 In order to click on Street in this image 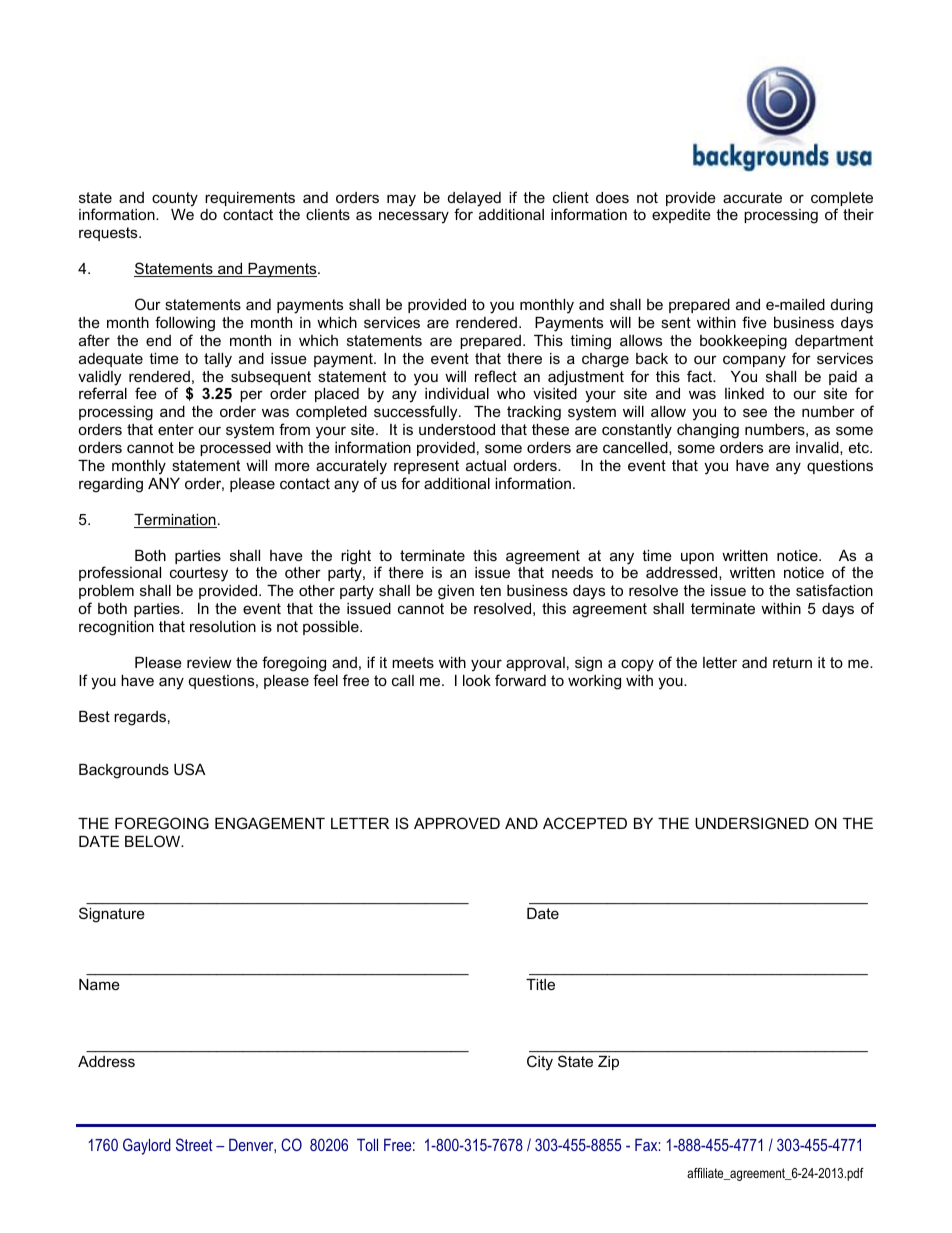, I will do `click(194, 1144)`.
